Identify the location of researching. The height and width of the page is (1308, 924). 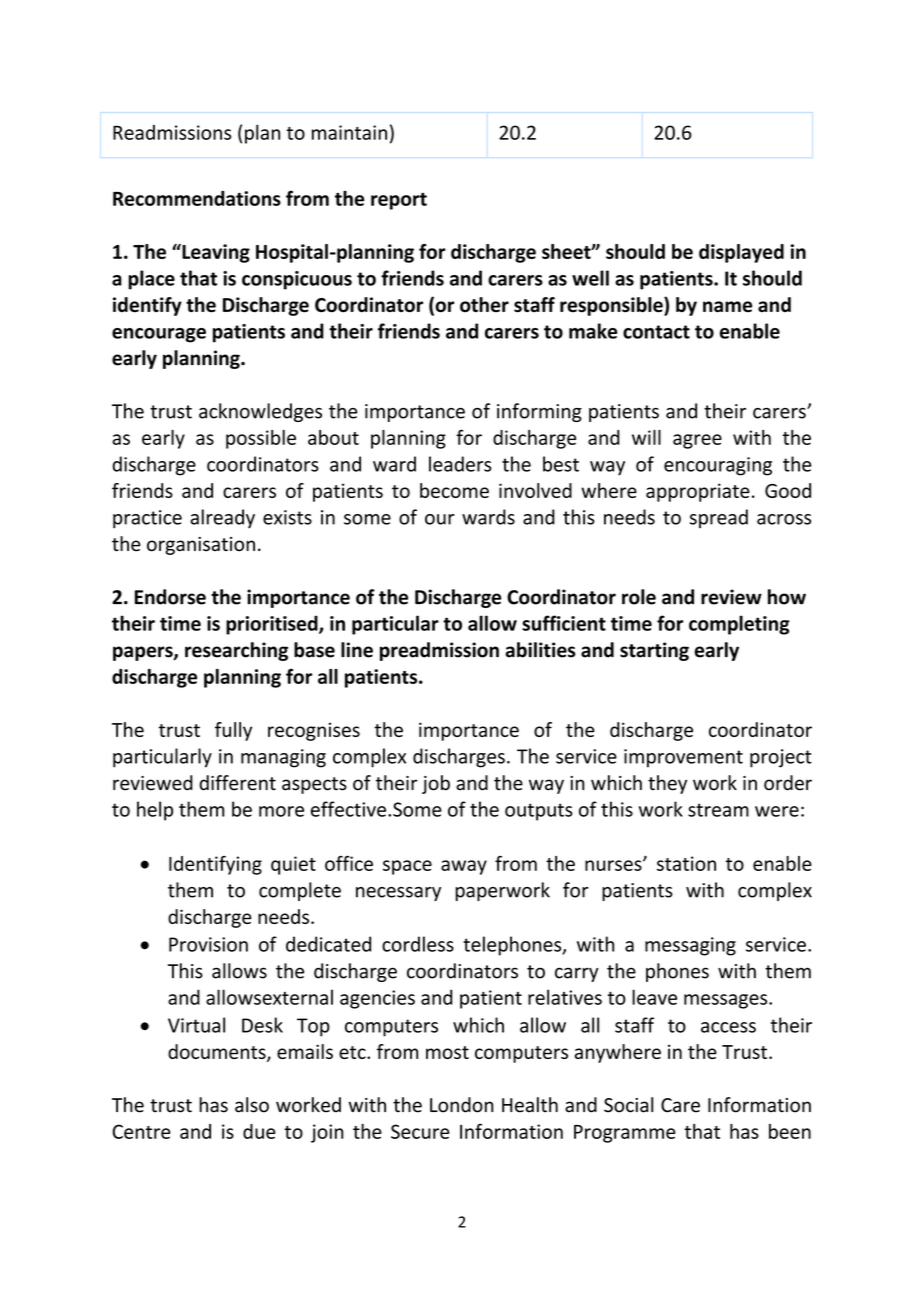
(236, 651).
